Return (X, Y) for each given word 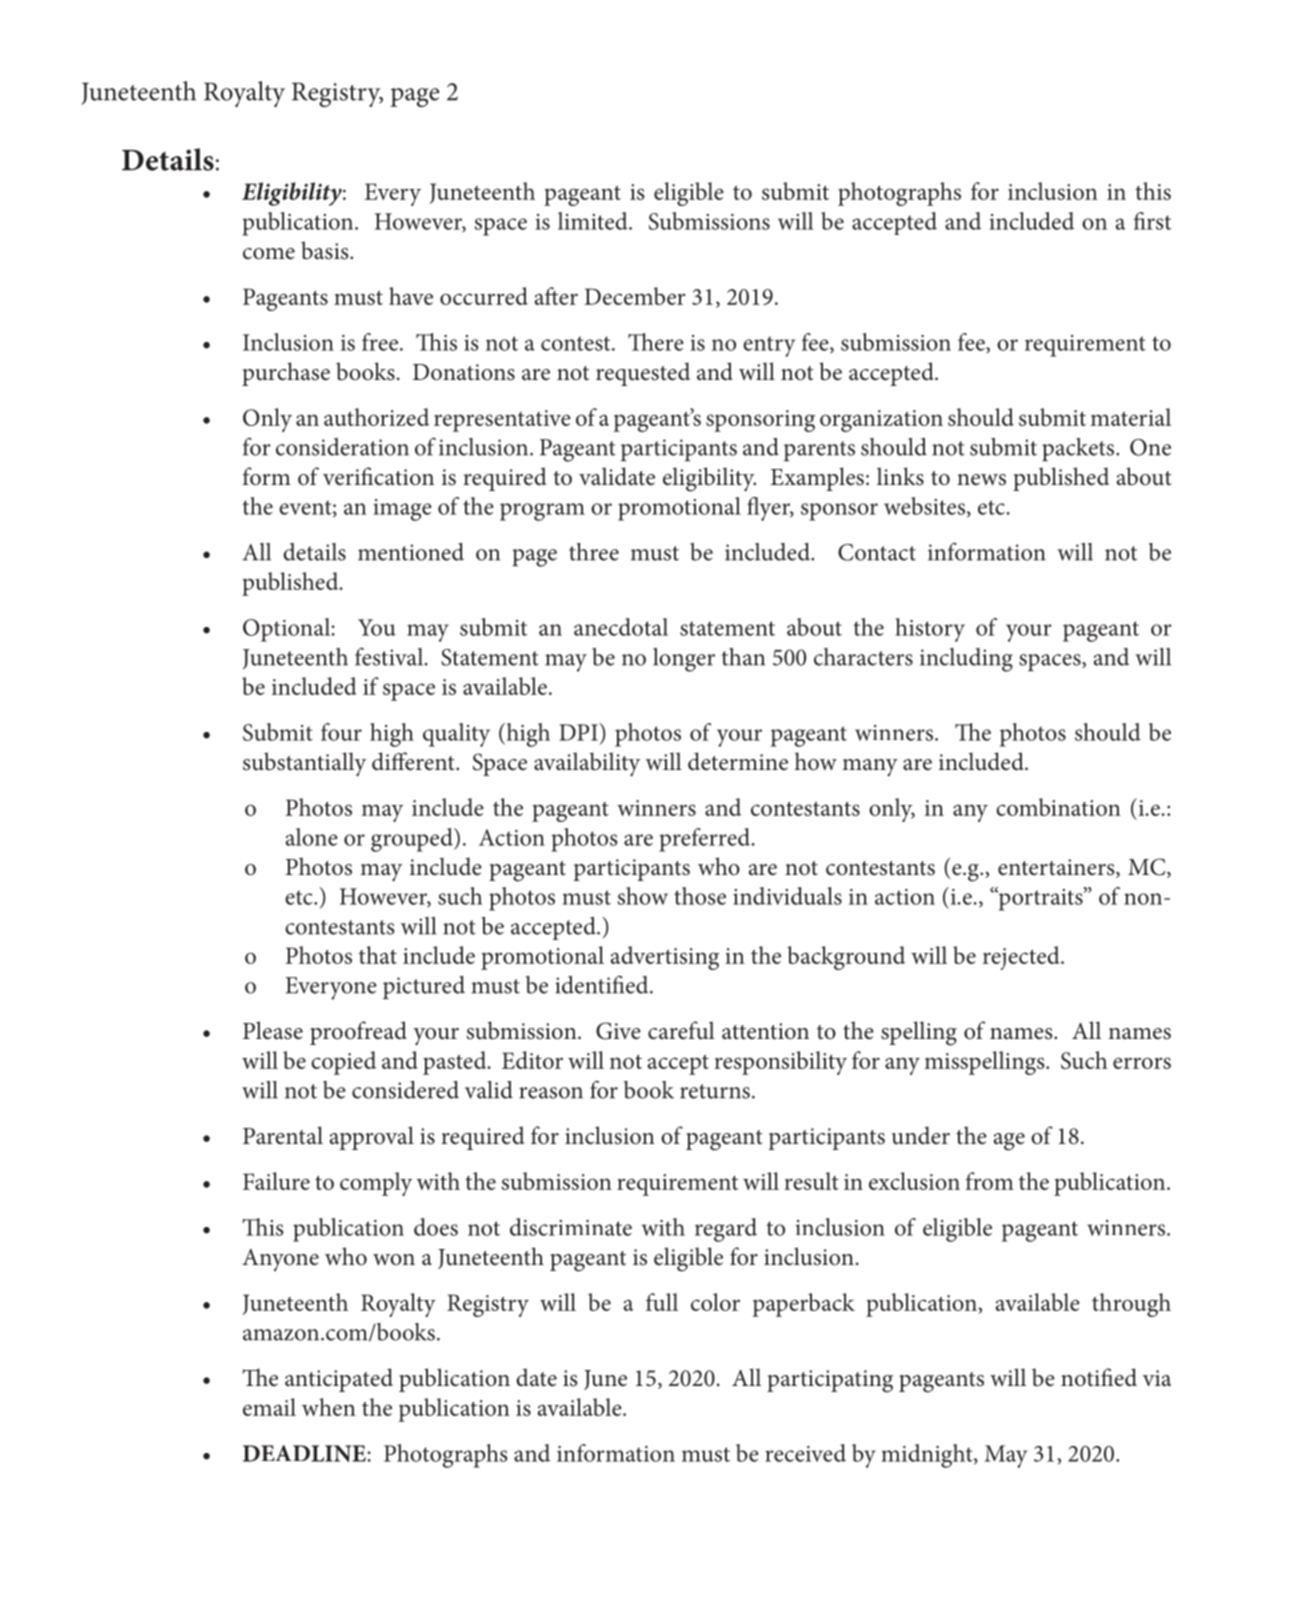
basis (326, 250)
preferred (706, 840)
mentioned (411, 552)
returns (715, 1091)
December (635, 296)
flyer (770, 509)
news (981, 480)
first (1152, 221)
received (805, 1453)
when (329, 1407)
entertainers (1057, 868)
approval (371, 1138)
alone (312, 837)
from (990, 1181)
